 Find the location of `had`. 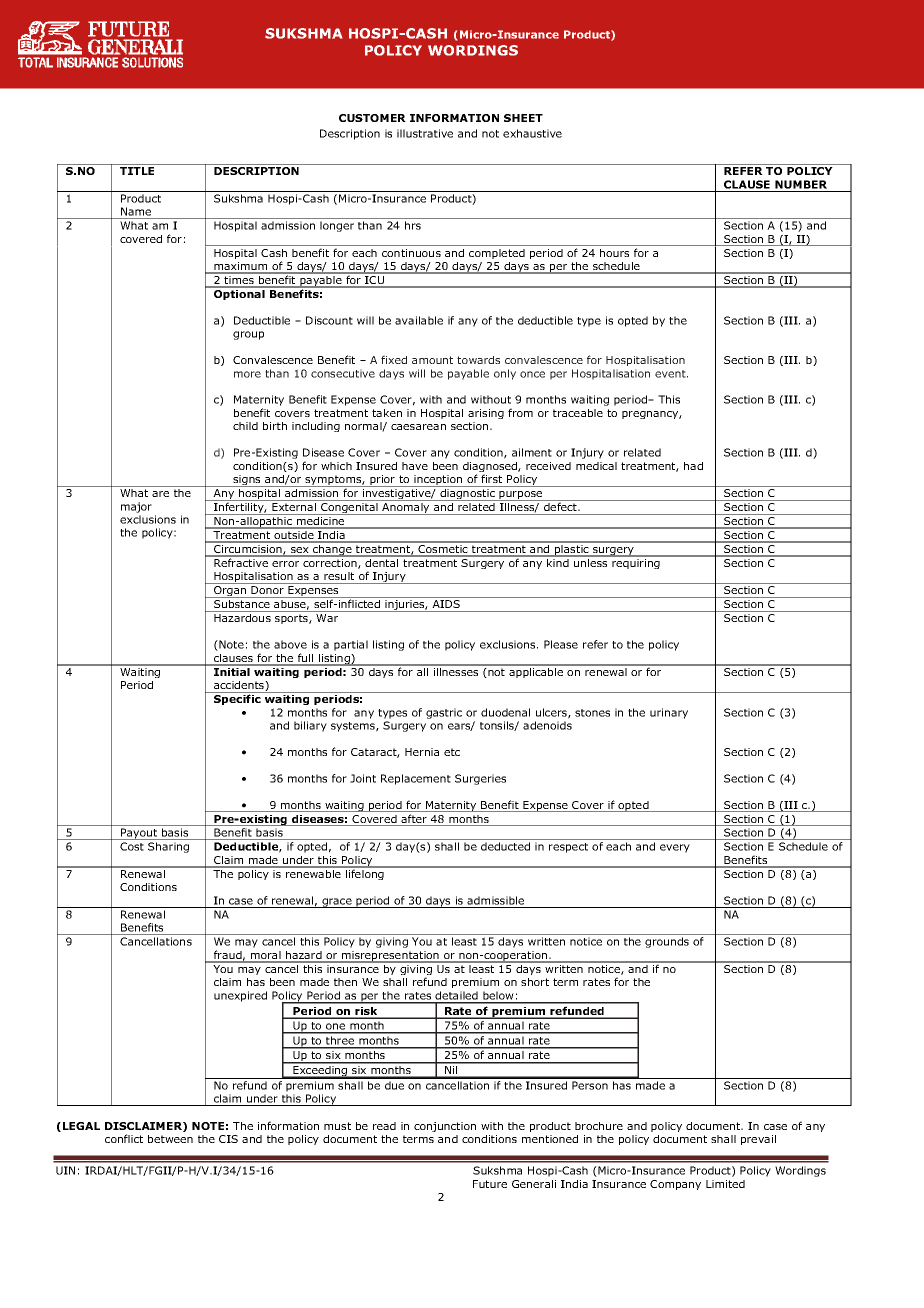

had is located at coordinates (693, 466).
